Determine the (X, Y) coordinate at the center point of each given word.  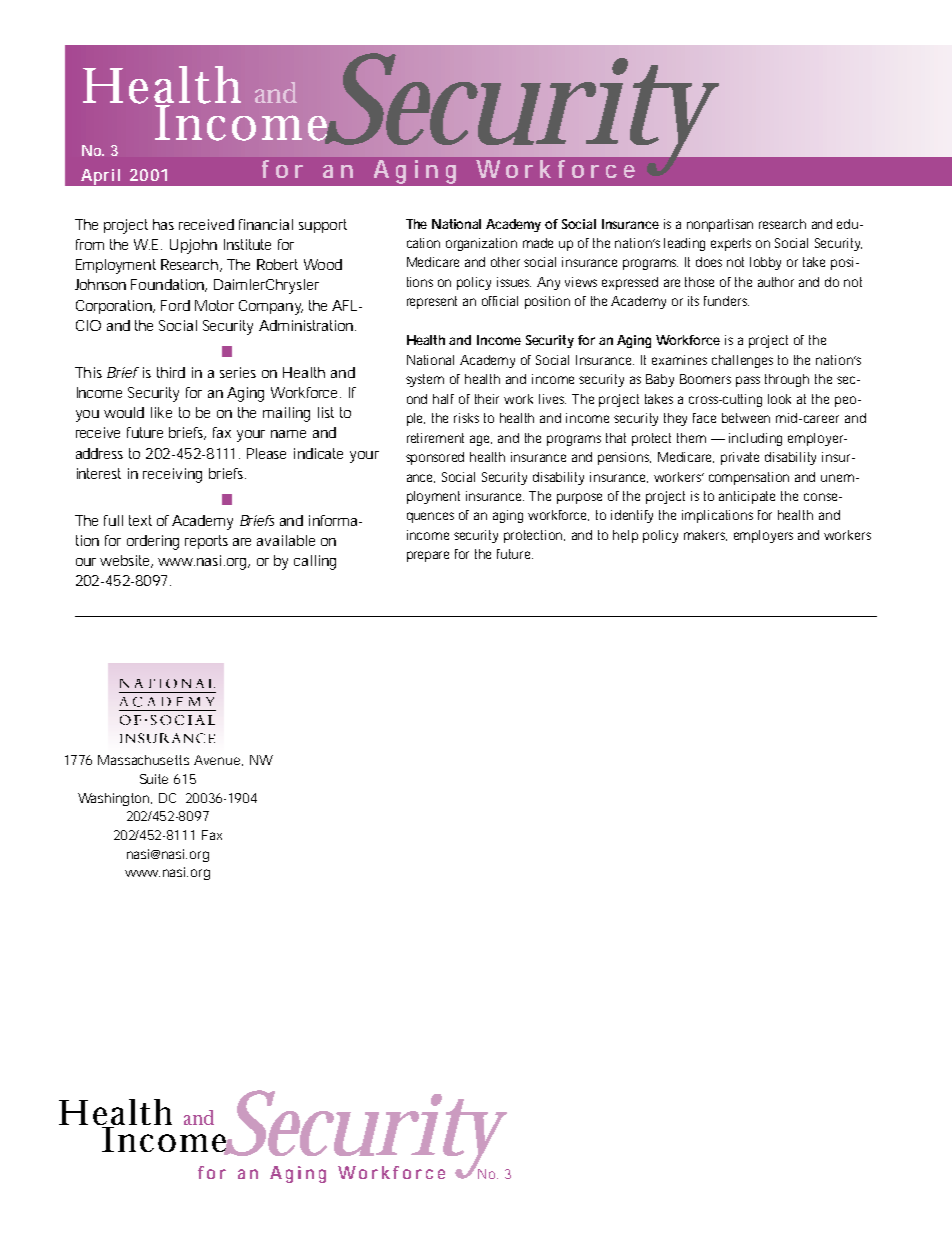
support (323, 226)
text (140, 520)
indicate (318, 453)
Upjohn (193, 246)
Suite (154, 779)
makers (705, 535)
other (508, 262)
